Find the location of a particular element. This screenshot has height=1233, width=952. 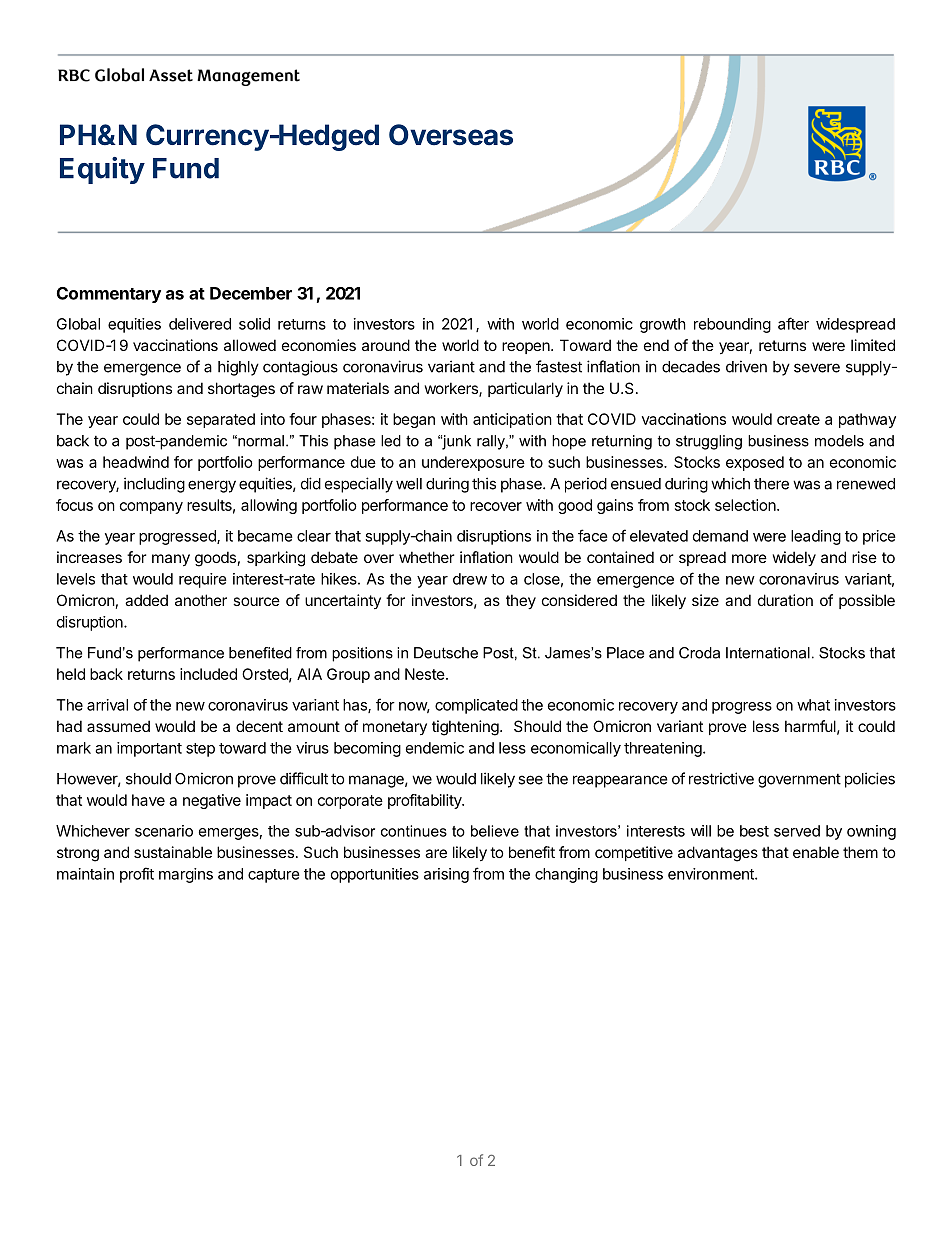

included is located at coordinates (208, 674).
